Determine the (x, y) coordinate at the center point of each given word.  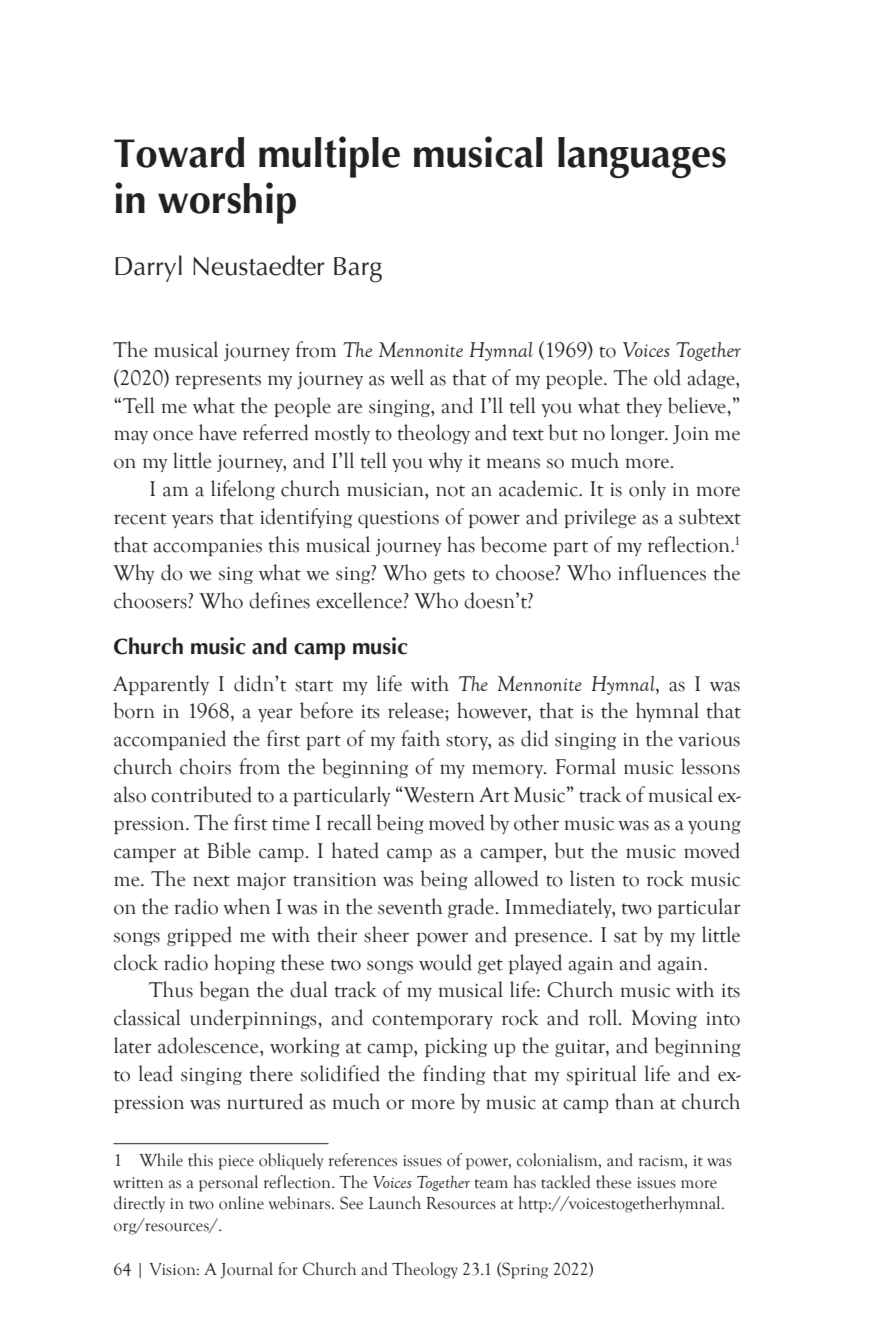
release (417, 710)
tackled (565, 1182)
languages (642, 158)
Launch (395, 1203)
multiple (329, 157)
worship (227, 203)
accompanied (170, 740)
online (241, 1203)
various (709, 740)
